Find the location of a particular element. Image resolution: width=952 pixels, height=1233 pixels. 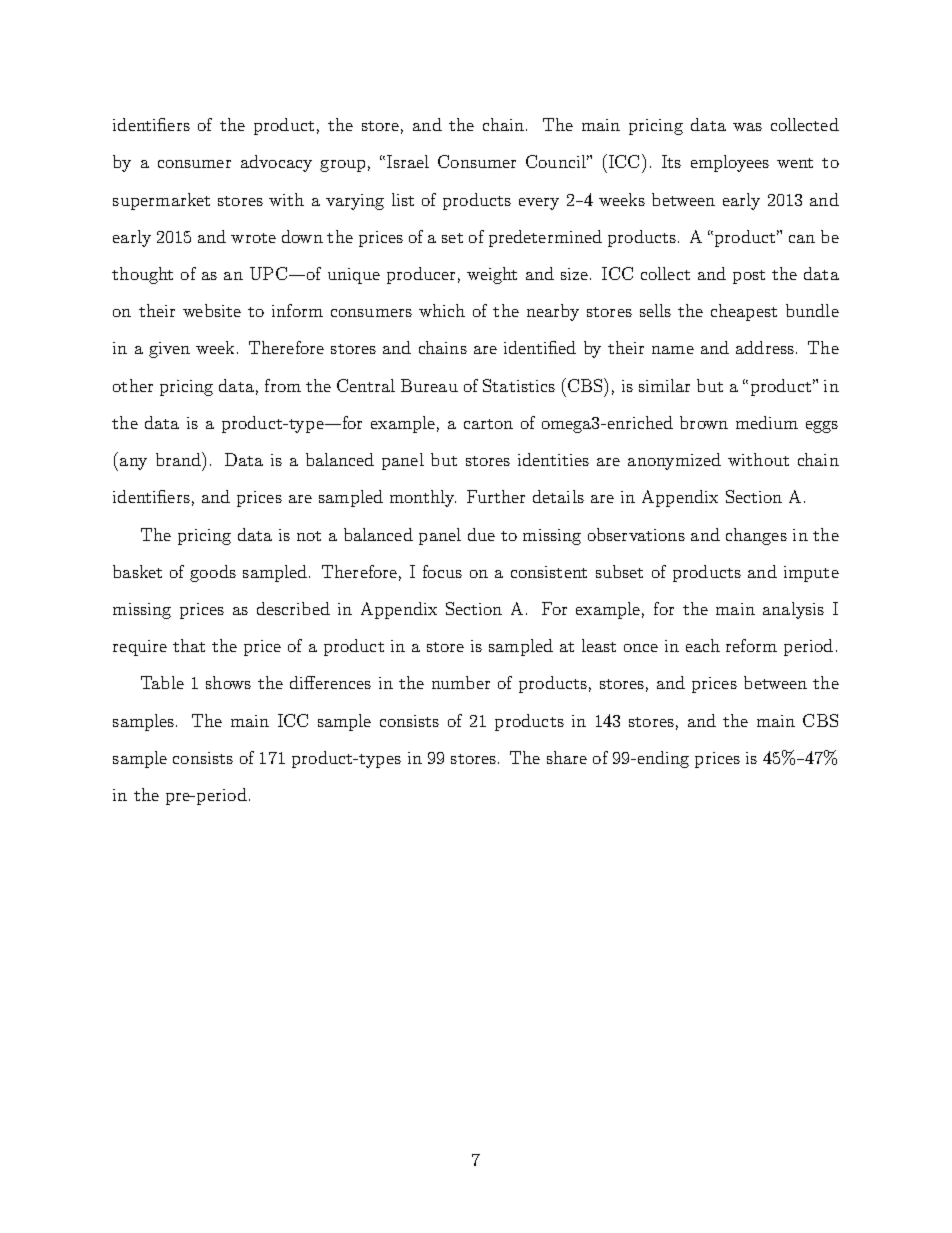

website is located at coordinates (212, 310).
